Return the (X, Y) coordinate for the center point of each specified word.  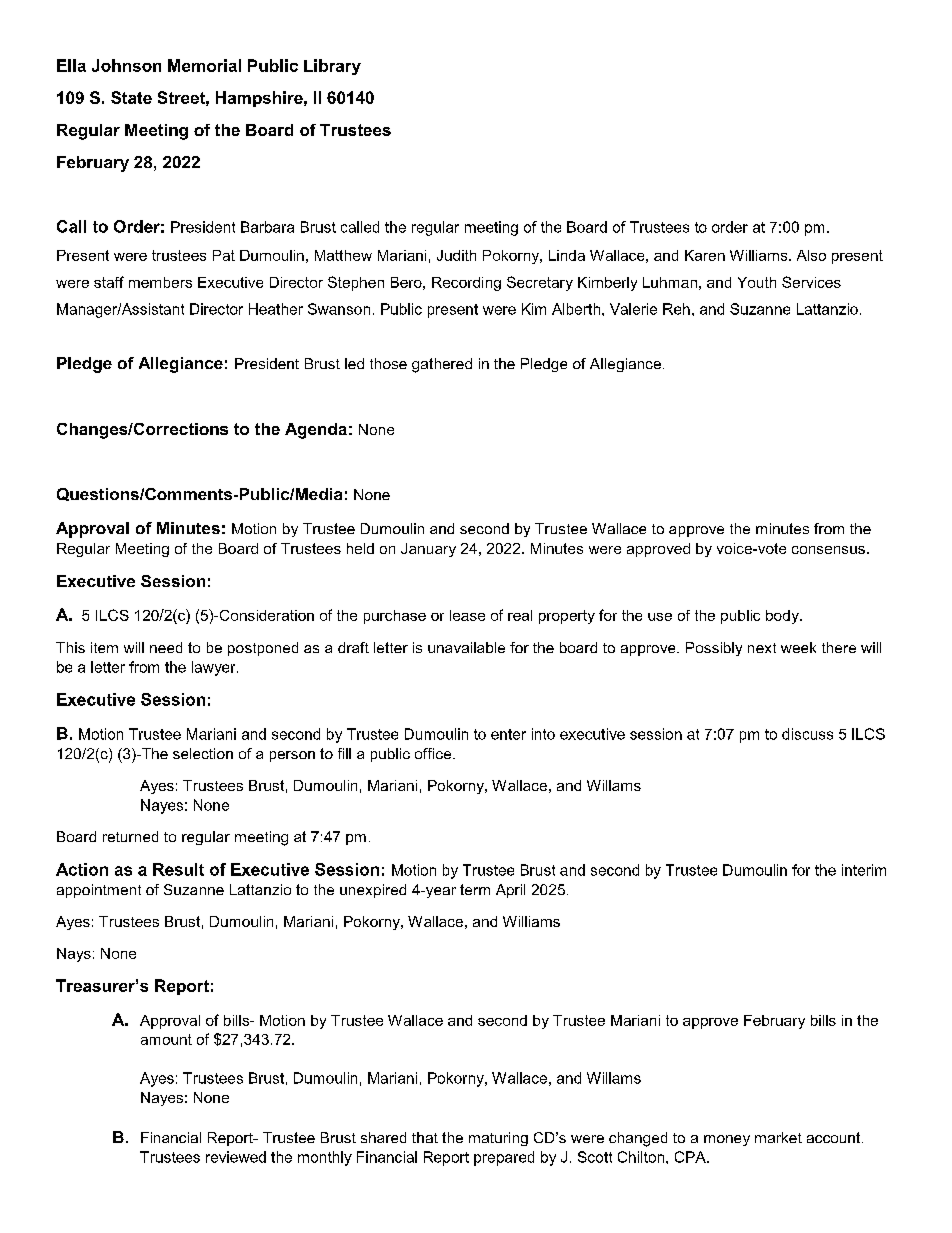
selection (203, 753)
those (388, 363)
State (131, 97)
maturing (498, 1139)
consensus (828, 550)
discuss (807, 734)
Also (811, 255)
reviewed (236, 1157)
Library (332, 67)
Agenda (316, 431)
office (434, 753)
